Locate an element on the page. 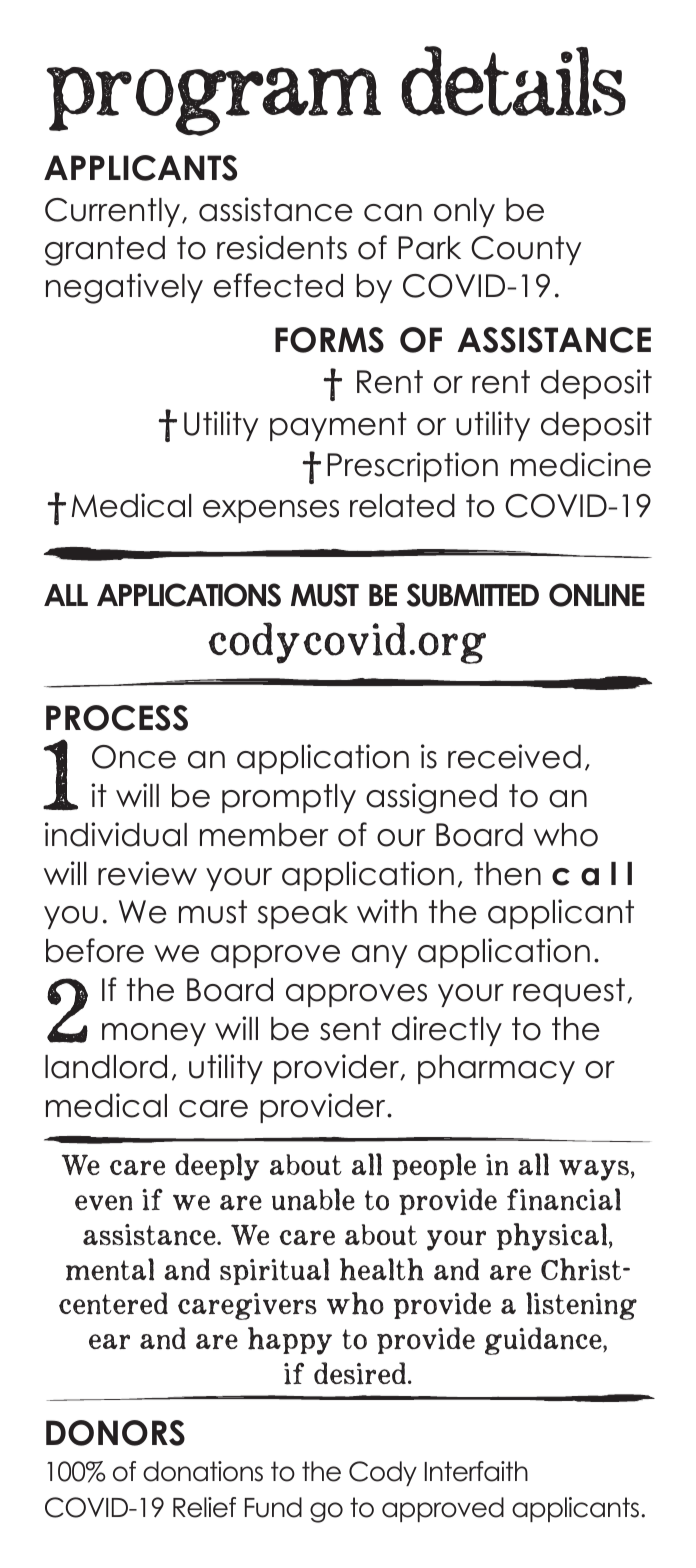 This document has height=1568, width=696. Once is located at coordinates (134, 757).
